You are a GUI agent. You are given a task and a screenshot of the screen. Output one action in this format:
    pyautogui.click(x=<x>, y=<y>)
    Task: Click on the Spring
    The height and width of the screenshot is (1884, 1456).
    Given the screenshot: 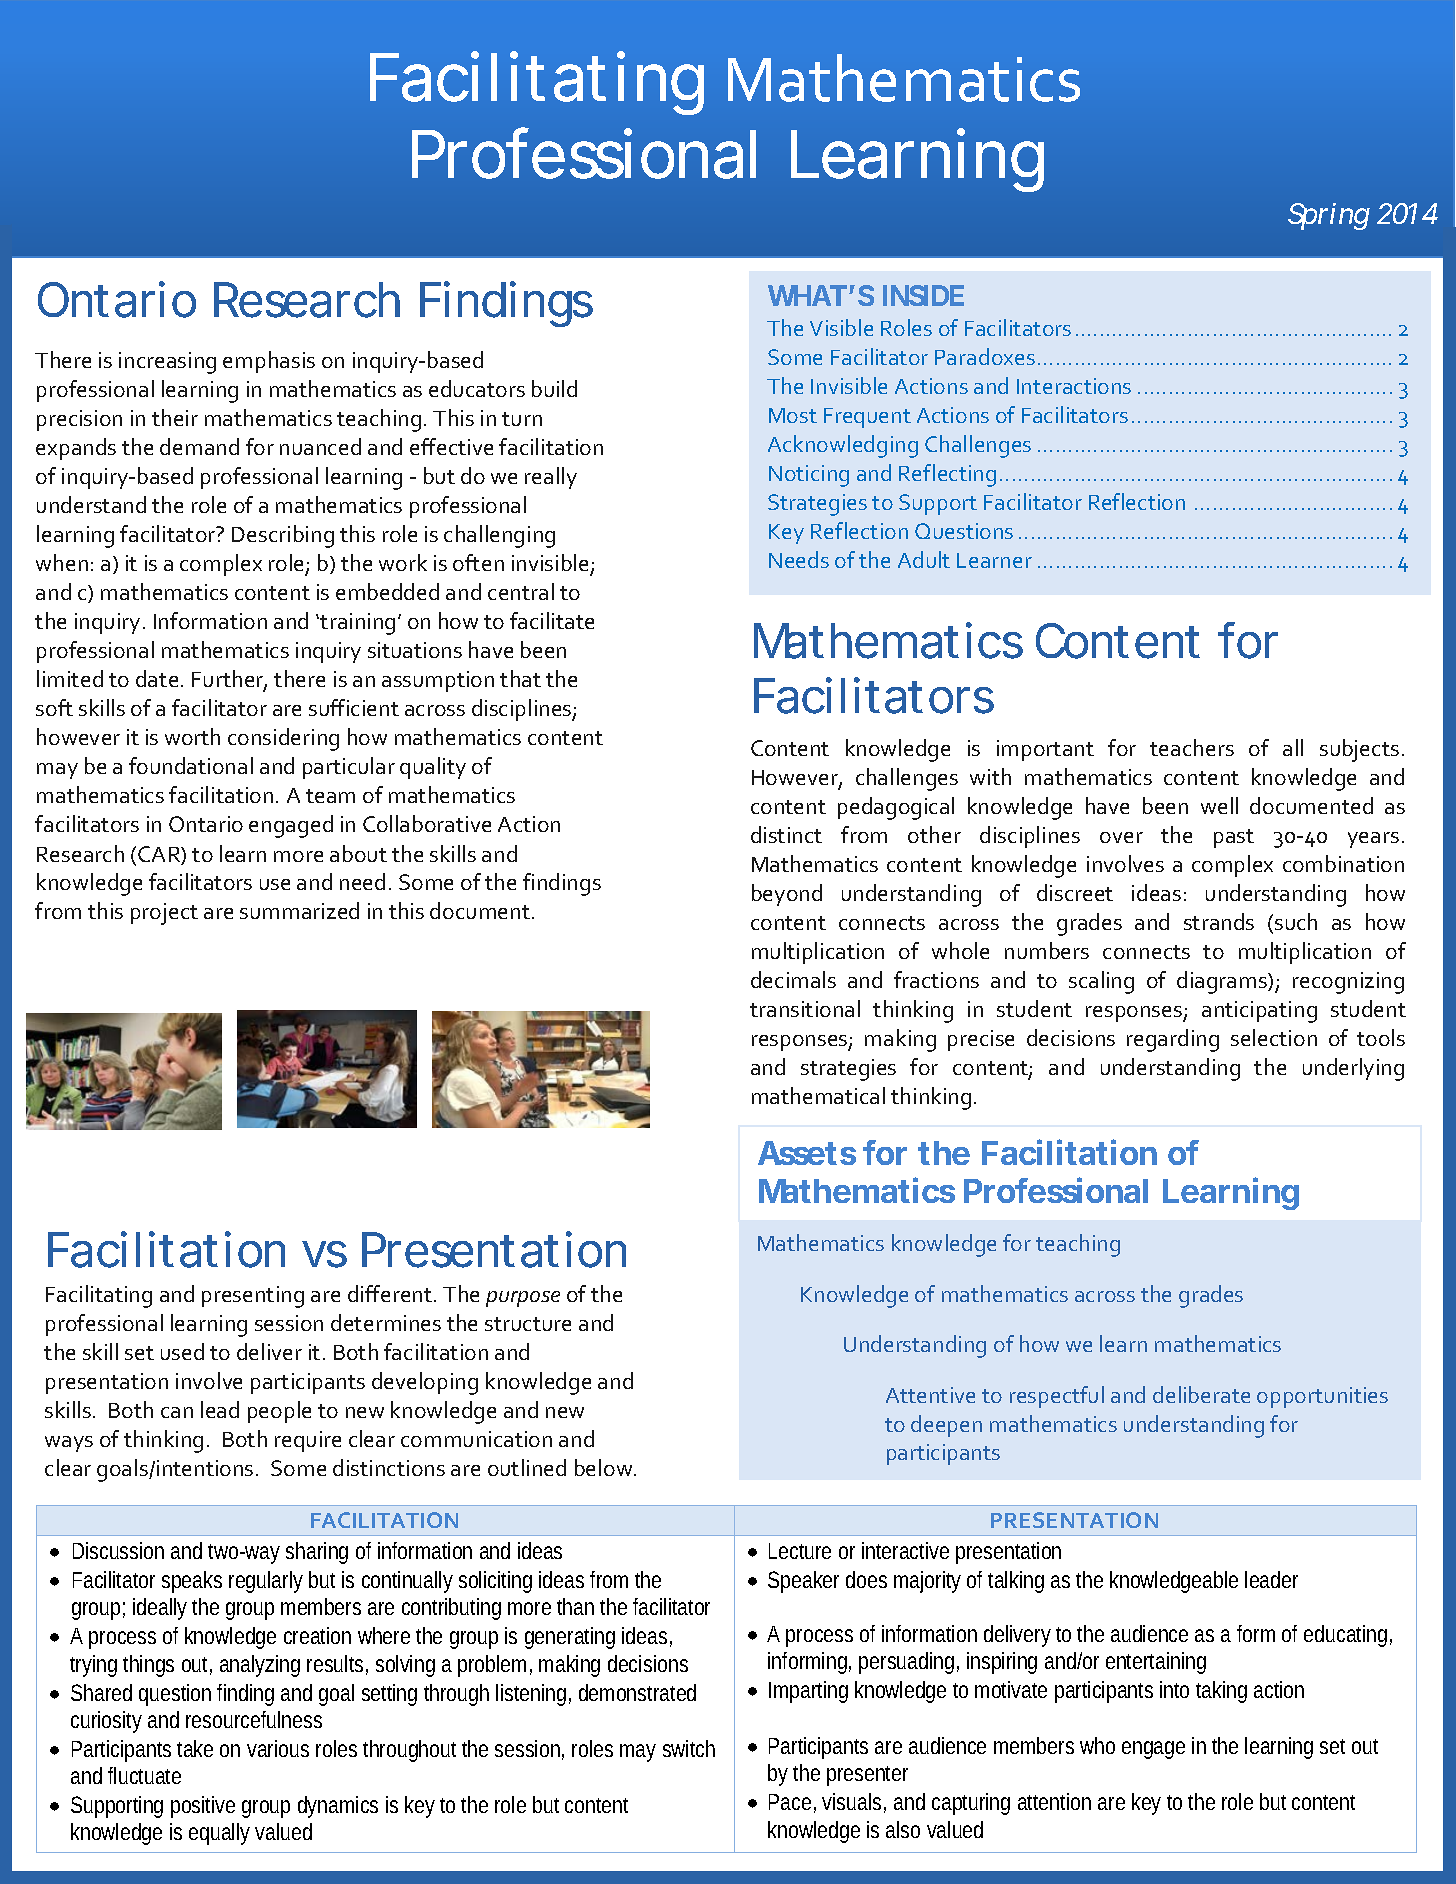 What is the action you would take?
    pyautogui.click(x=1329, y=216)
